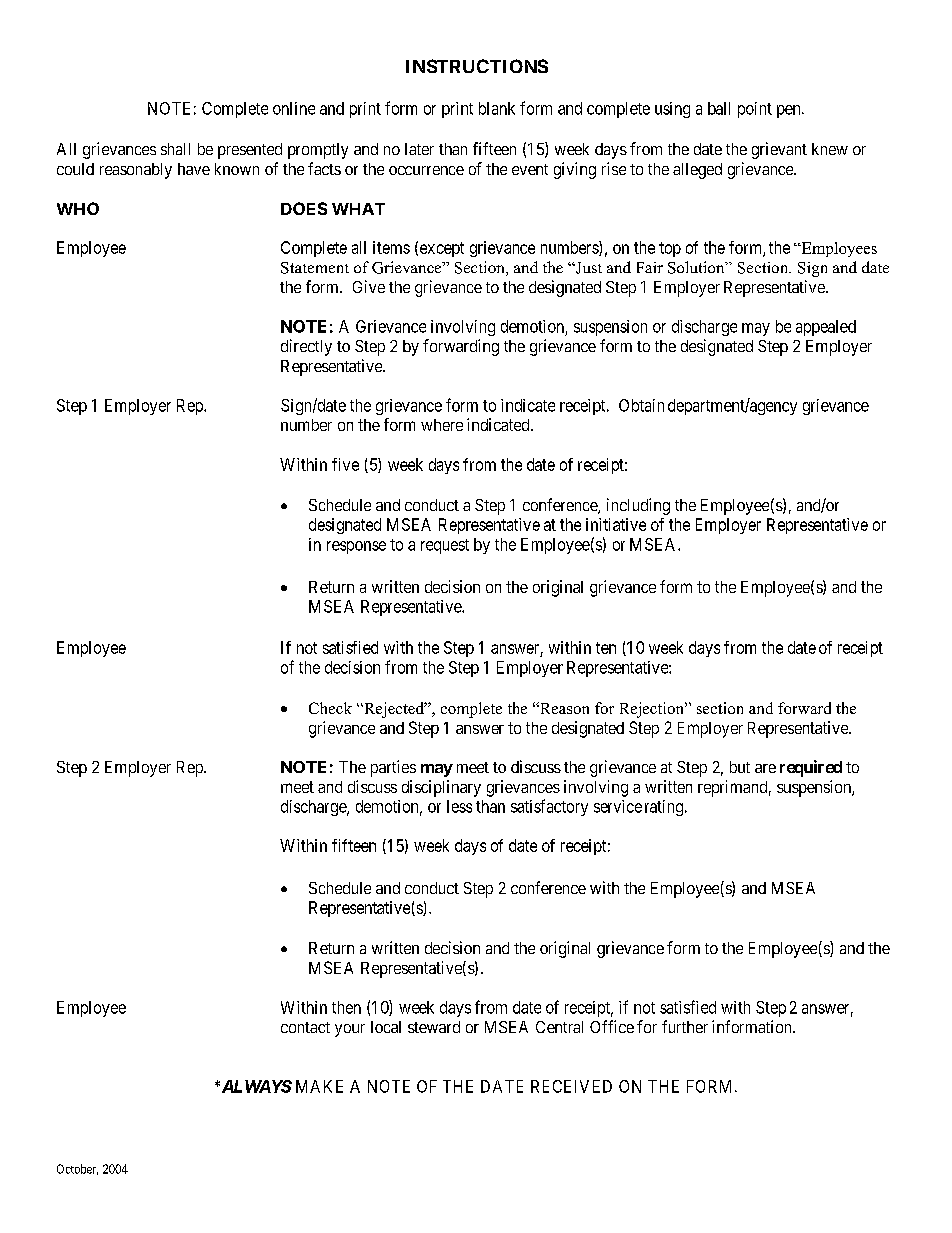 The height and width of the screenshot is (1233, 952). I want to click on parties, so click(393, 768).
